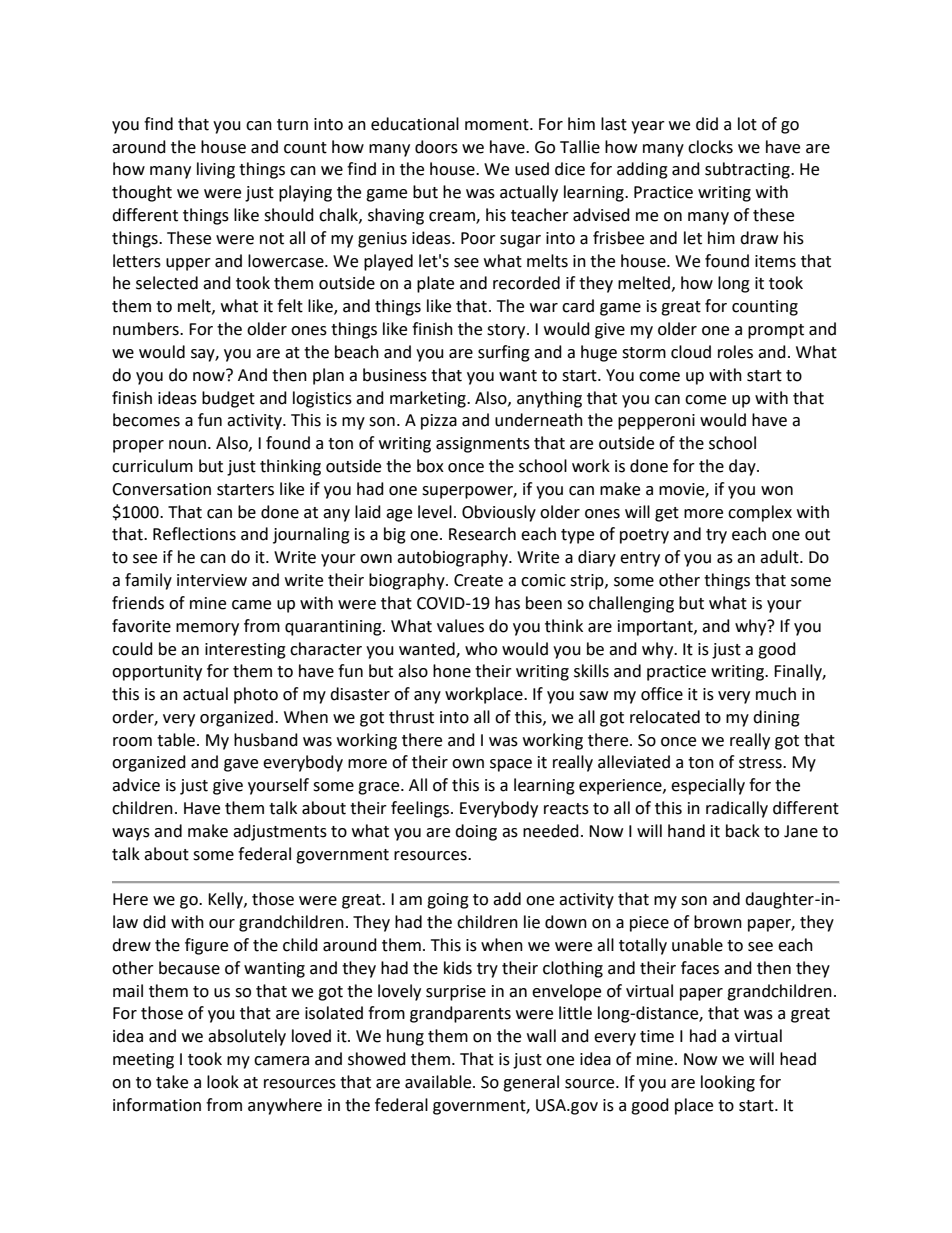 Image resolution: width=952 pixels, height=1233 pixels. What do you see at coordinates (131, 834) in the screenshot?
I see `ways` at bounding box center [131, 834].
